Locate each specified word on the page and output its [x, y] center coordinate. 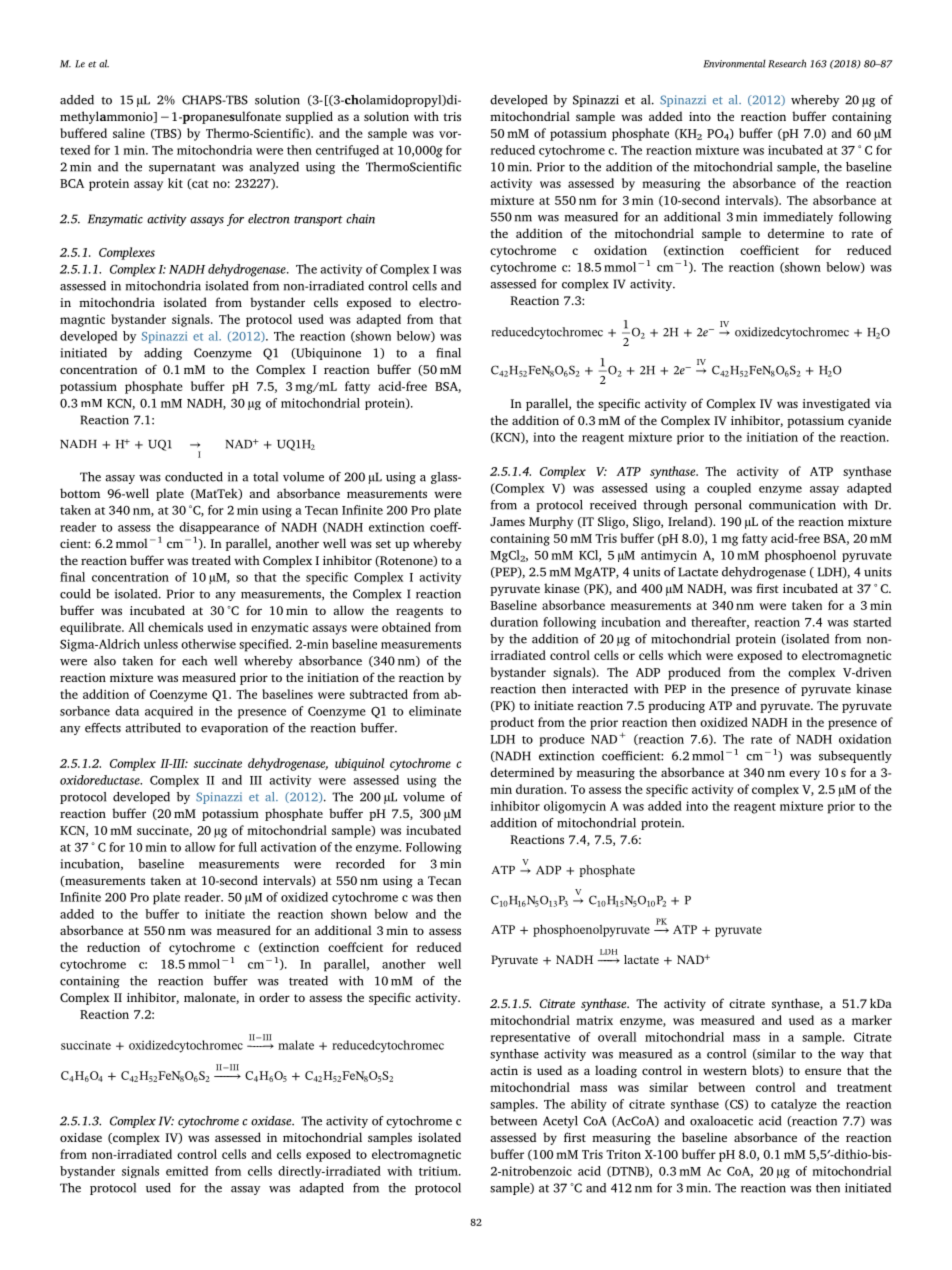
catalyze [794, 1105]
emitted [187, 1171]
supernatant [182, 168]
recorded [360, 864]
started [872, 622]
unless [161, 644]
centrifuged [347, 151]
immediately [798, 218]
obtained [406, 627]
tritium [439, 1171]
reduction [113, 947]
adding [163, 354]
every [804, 775]
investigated [836, 404]
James [507, 521]
